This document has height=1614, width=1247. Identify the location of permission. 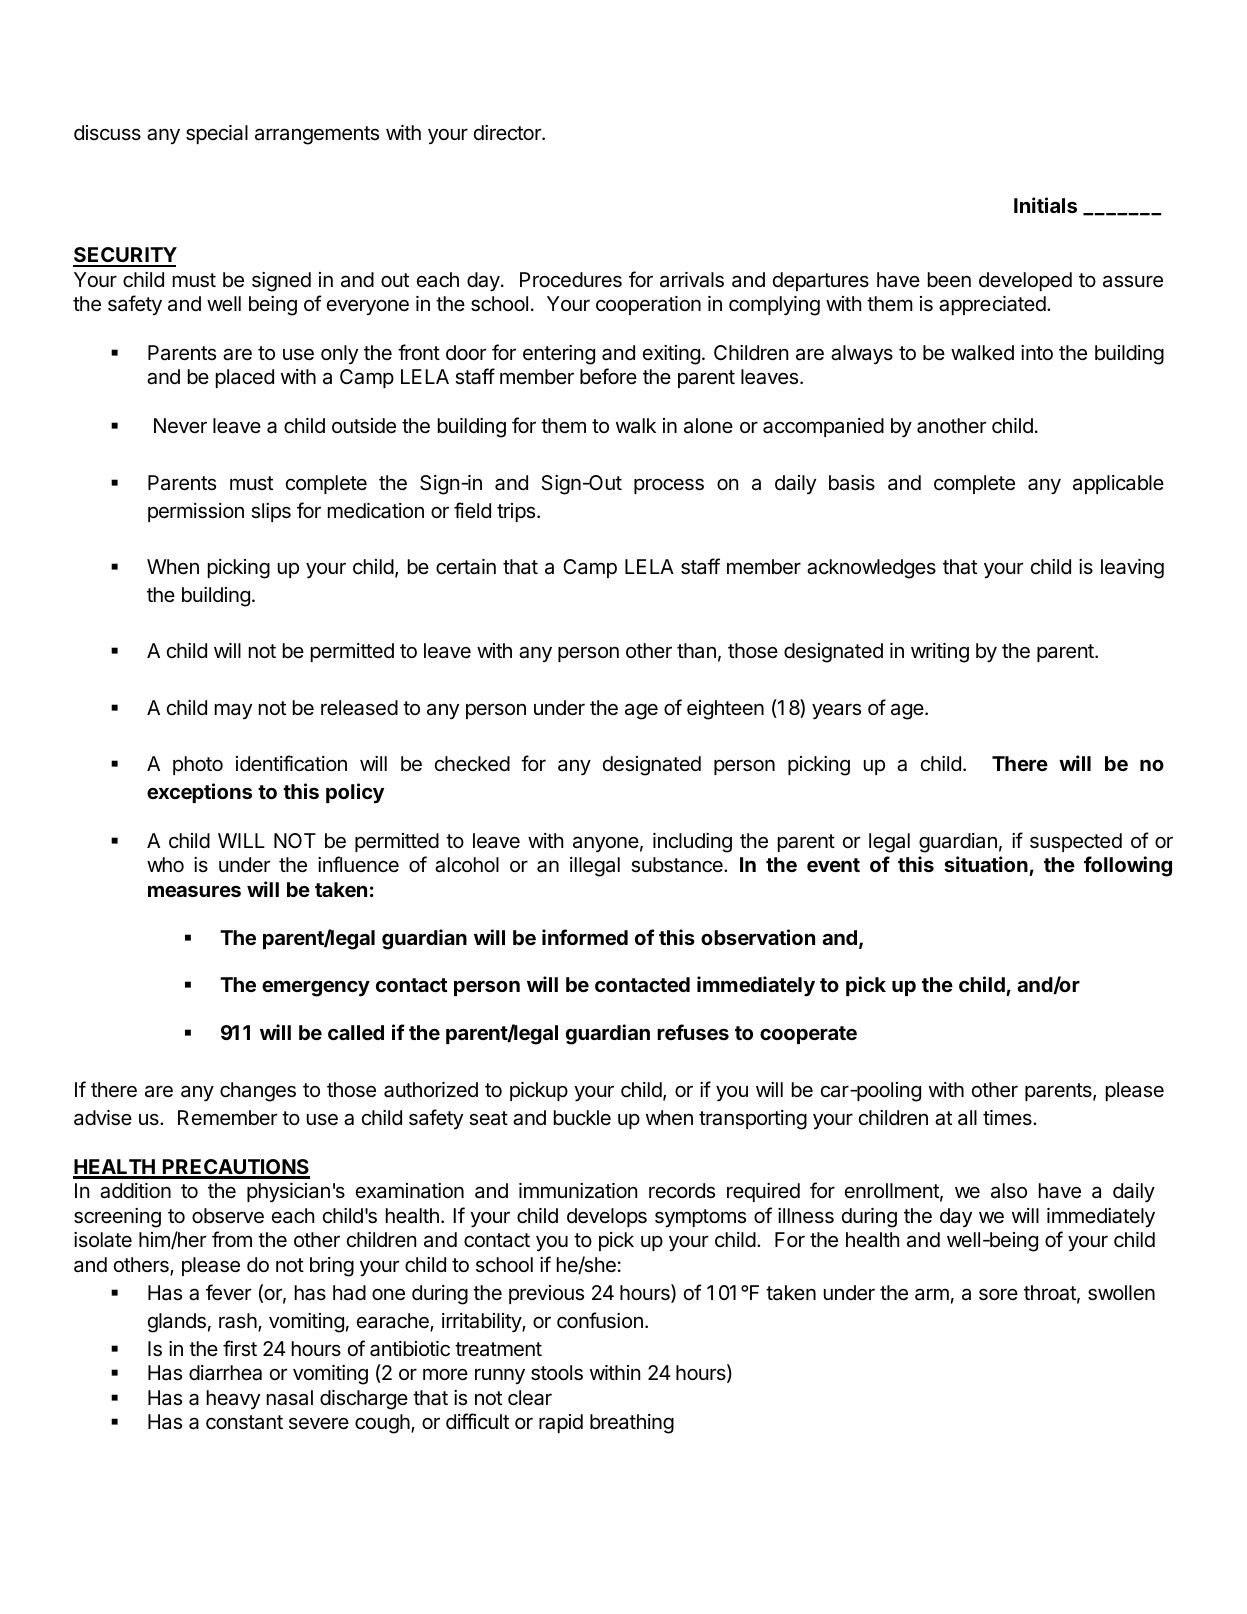
(196, 512).
